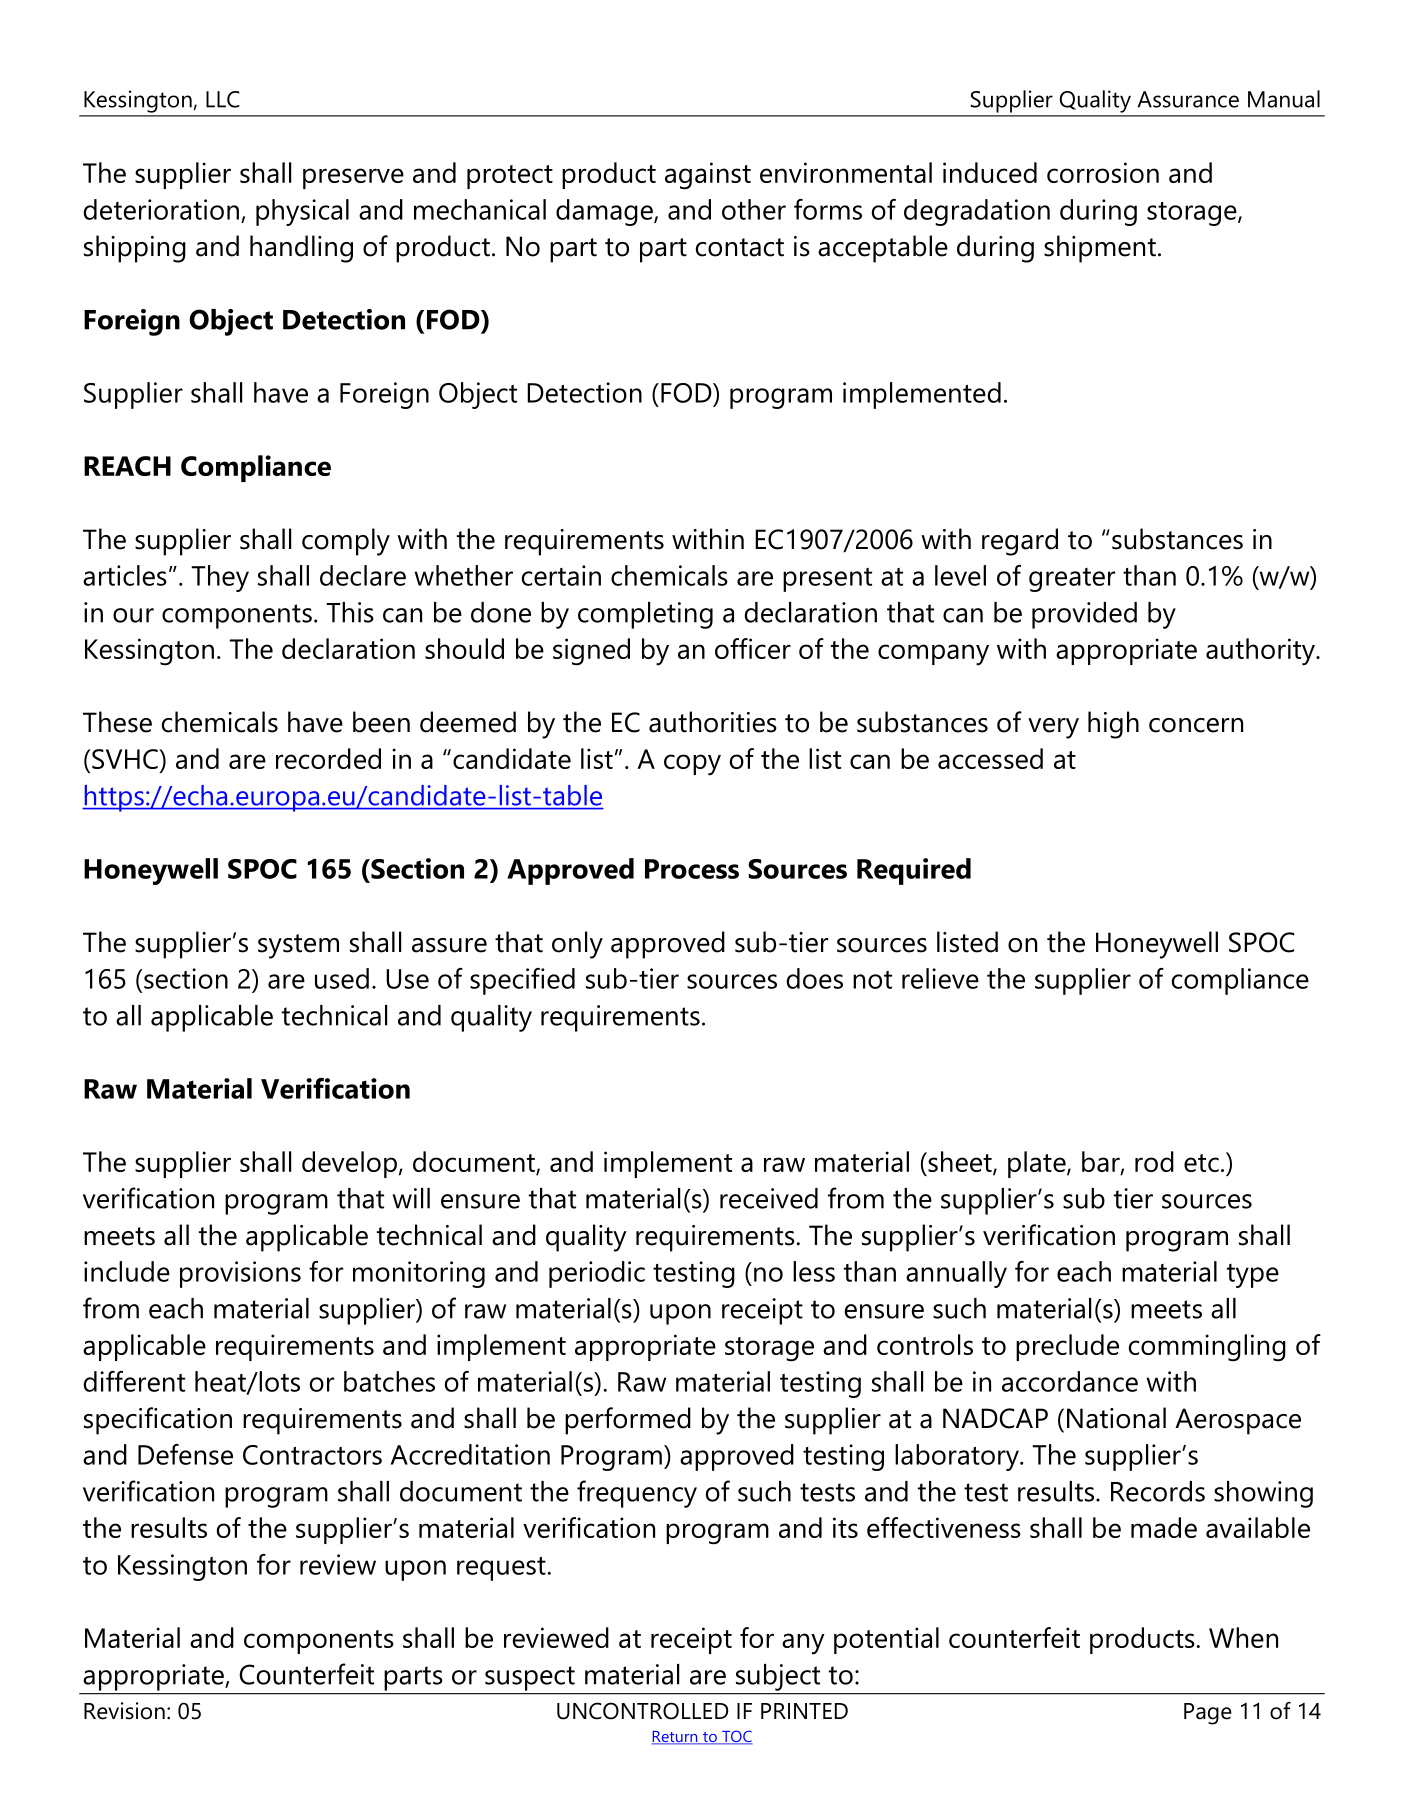  What do you see at coordinates (692, 869) in the document?
I see `Process` at bounding box center [692, 869].
